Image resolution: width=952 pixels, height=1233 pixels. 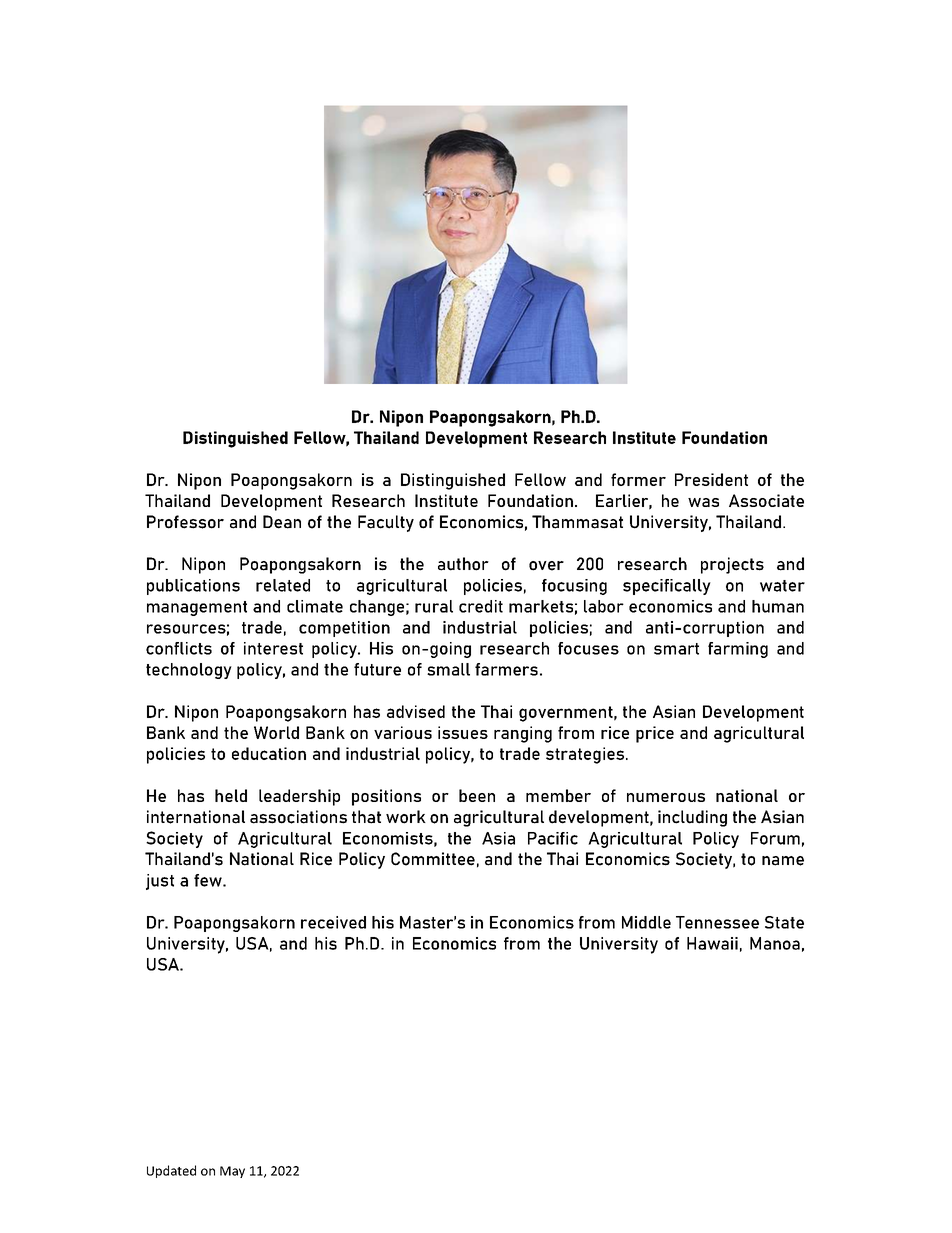 I want to click on interest, so click(x=273, y=648).
